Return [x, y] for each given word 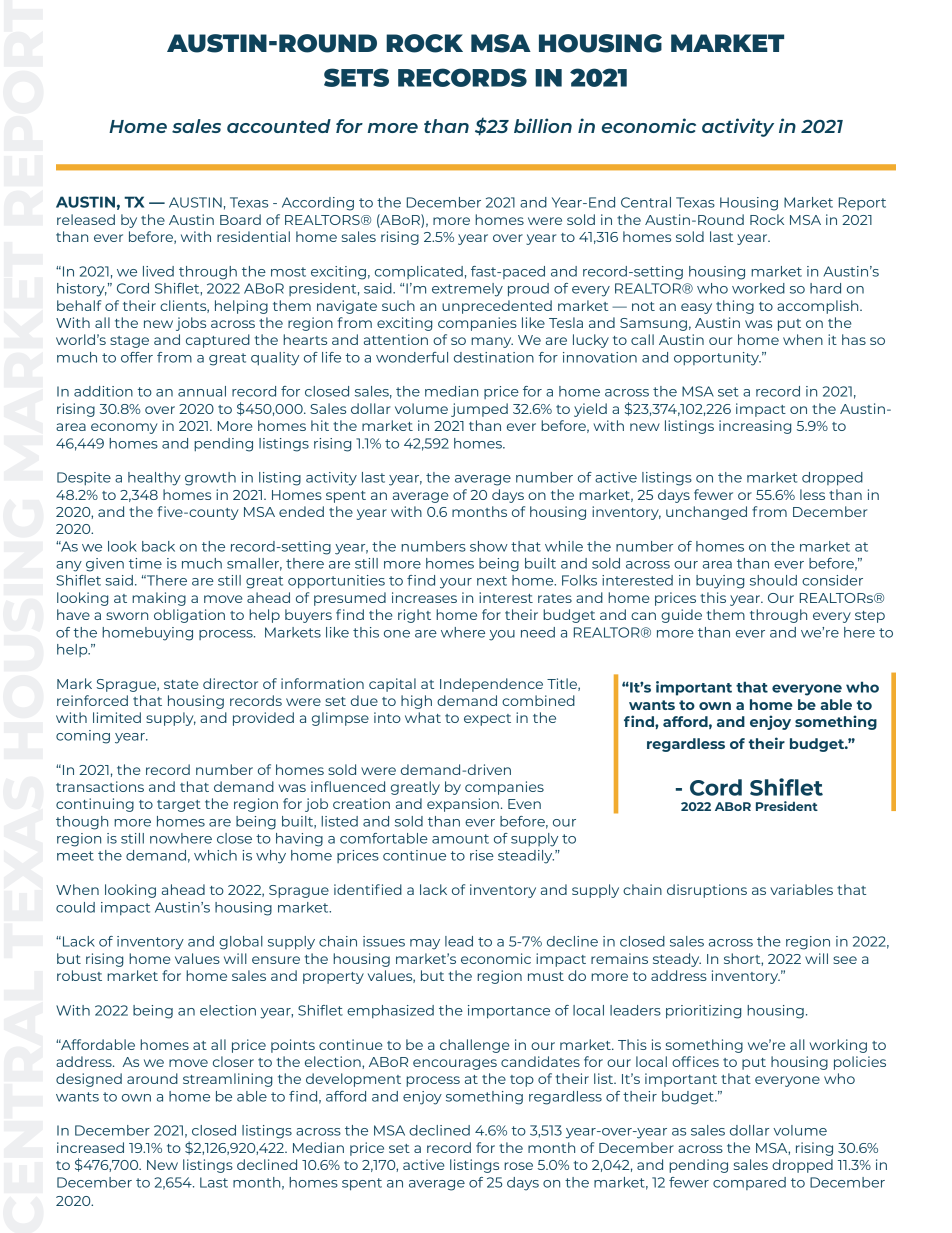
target [179, 806]
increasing [755, 427]
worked [758, 288]
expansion [463, 805]
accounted [279, 126]
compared [749, 1183]
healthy [154, 479]
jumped [479, 410]
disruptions [707, 891]
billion [543, 125]
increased [90, 1147]
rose [518, 1166]
